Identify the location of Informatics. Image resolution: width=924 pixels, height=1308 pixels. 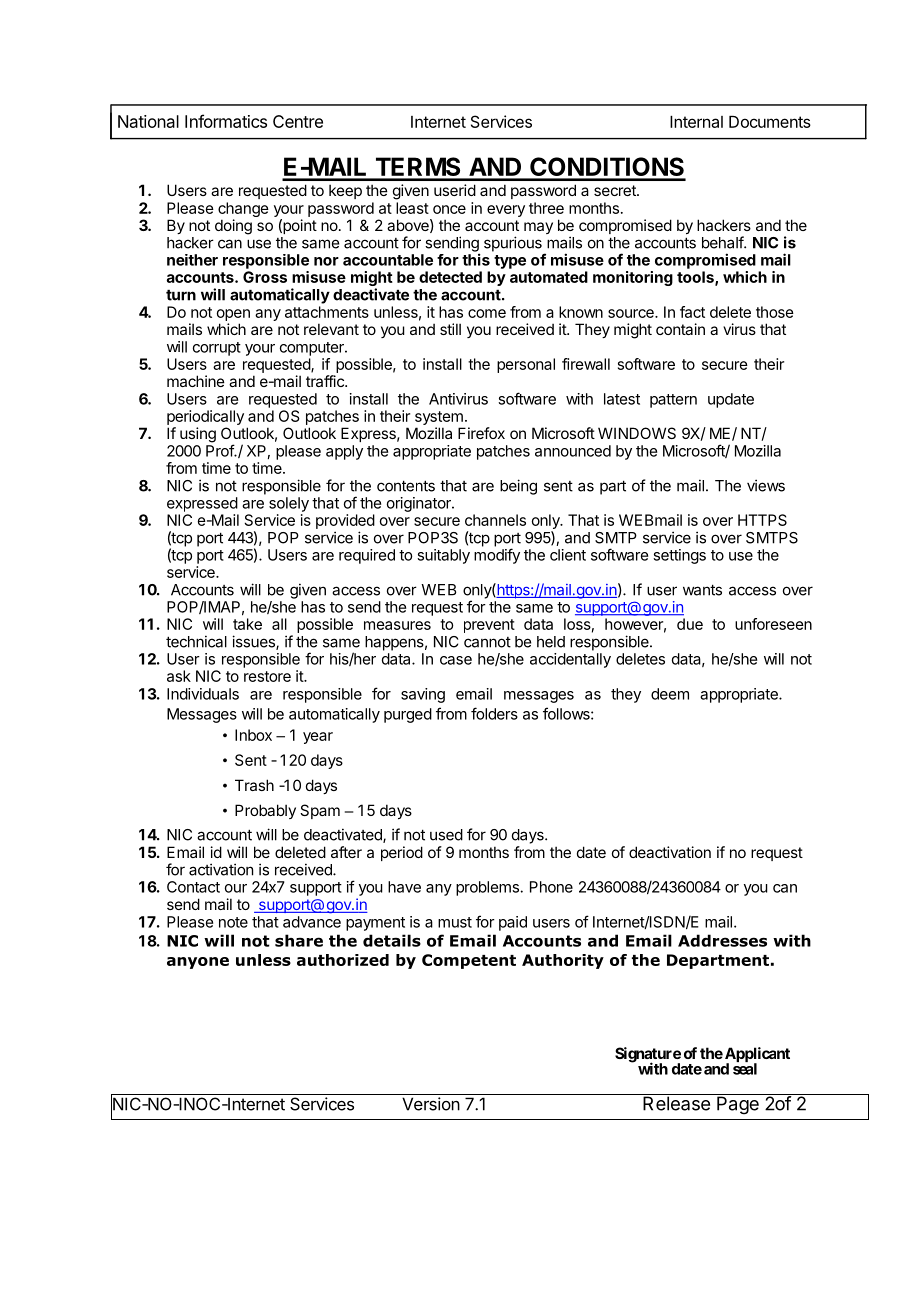
(226, 121).
